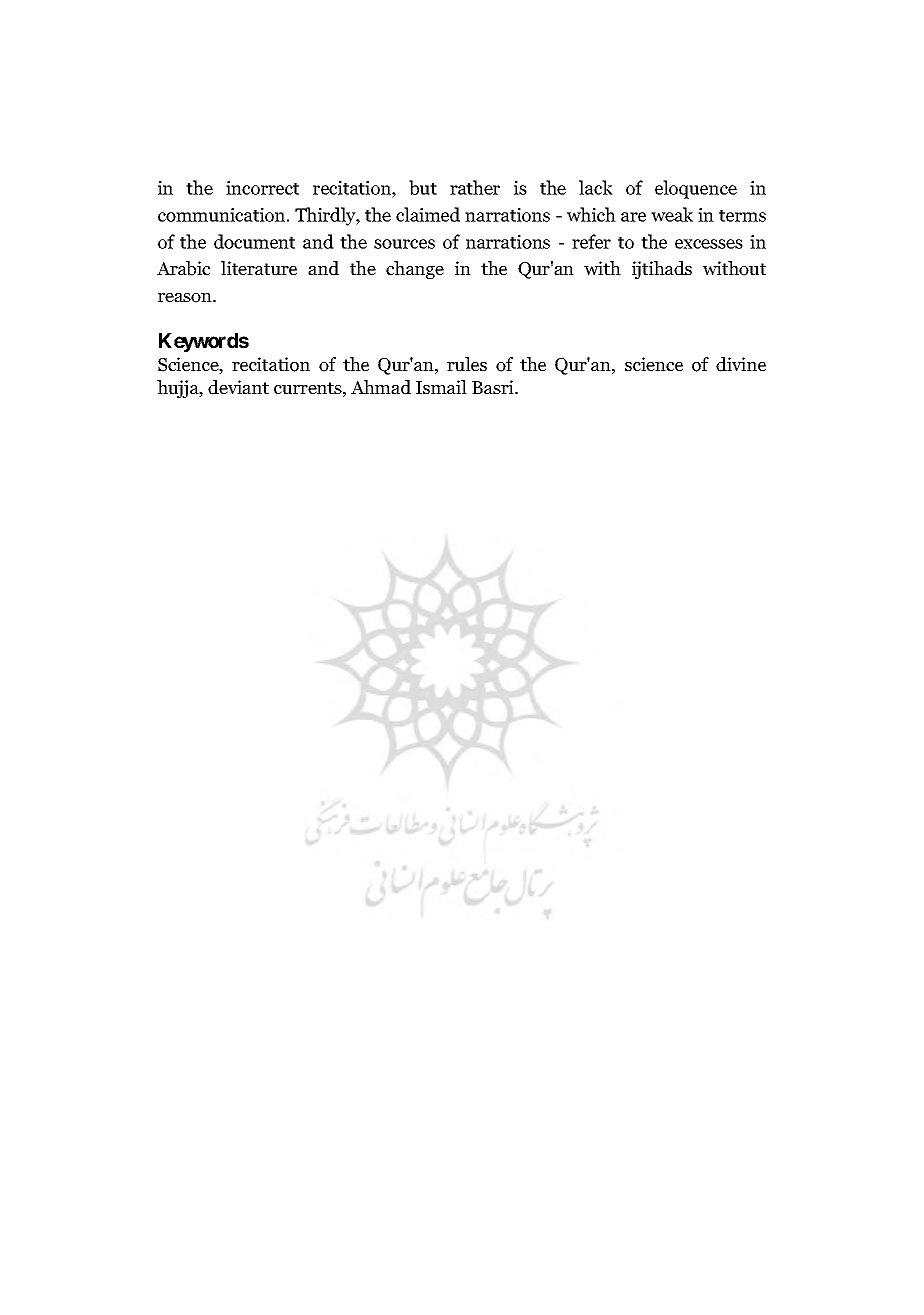 Image resolution: width=924 pixels, height=1315 pixels. What do you see at coordinates (238, 387) in the page?
I see `deviant` at bounding box center [238, 387].
